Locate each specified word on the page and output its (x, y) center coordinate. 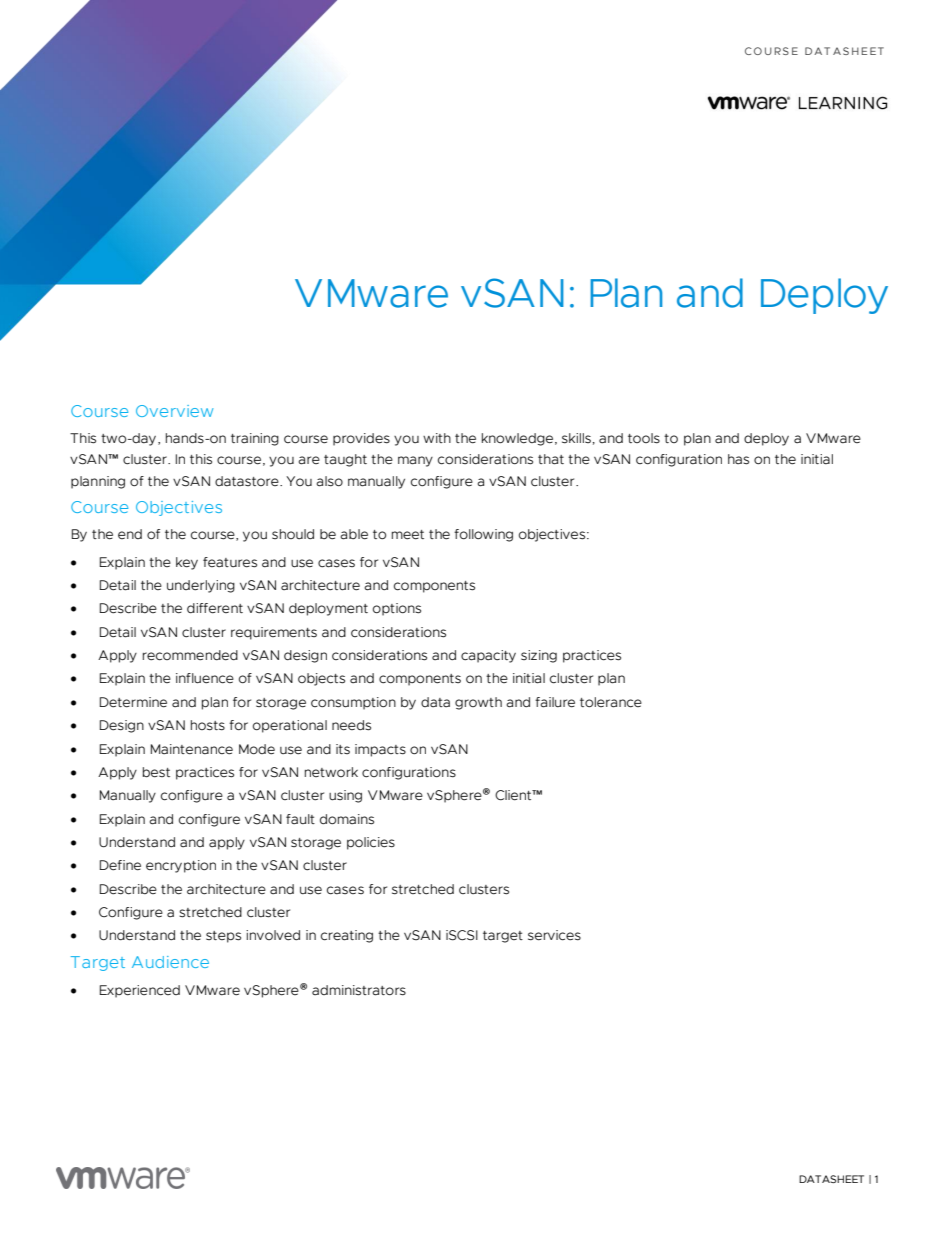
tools (644, 438)
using (345, 796)
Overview (174, 411)
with (437, 438)
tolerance (611, 702)
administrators (359, 990)
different (215, 608)
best (156, 772)
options (397, 609)
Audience (170, 962)
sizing (539, 656)
